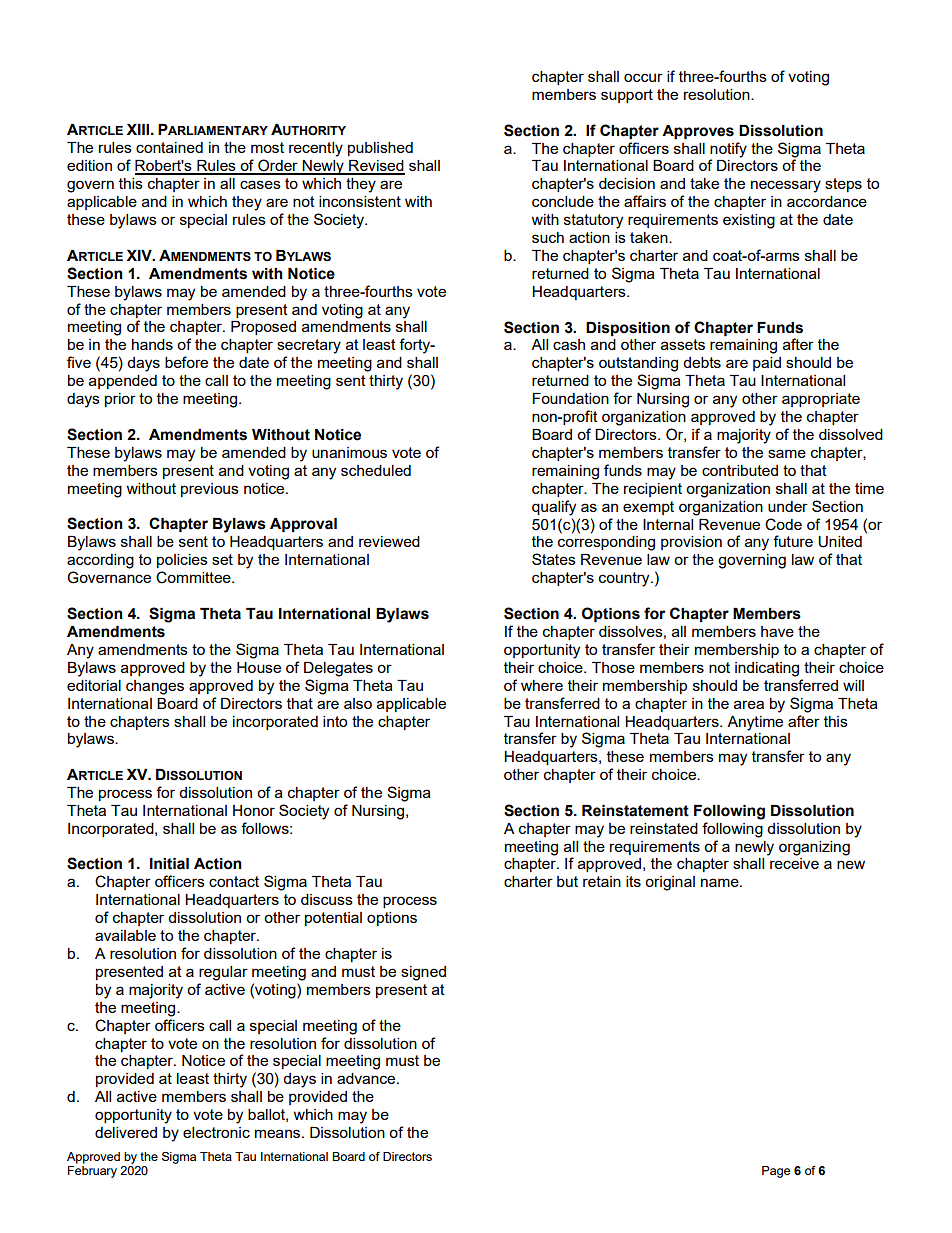  Describe the element at coordinates (794, 863) in the page. I see `receive` at that location.
